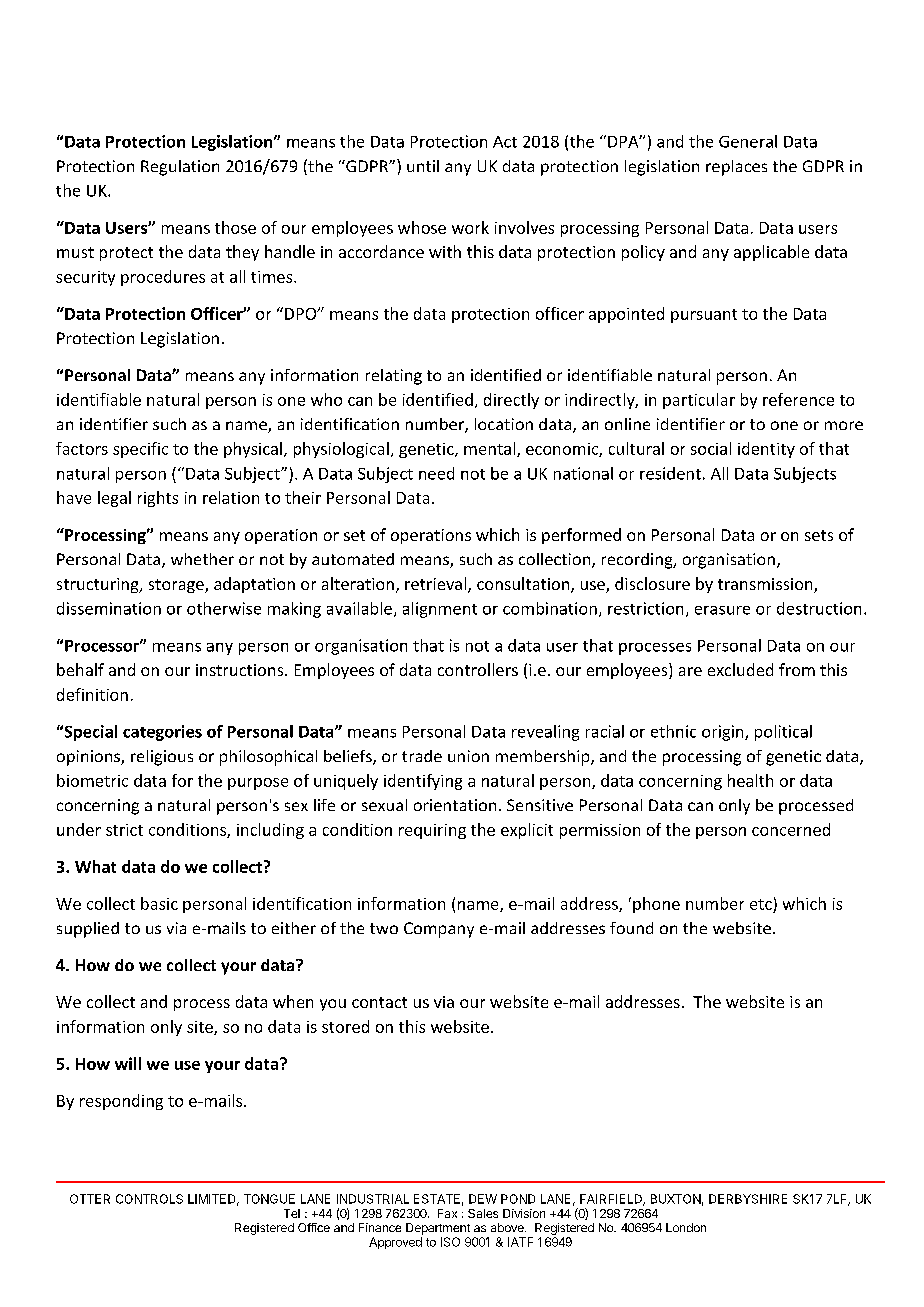 Image resolution: width=924 pixels, height=1307 pixels. I want to click on controllers, so click(478, 669).
